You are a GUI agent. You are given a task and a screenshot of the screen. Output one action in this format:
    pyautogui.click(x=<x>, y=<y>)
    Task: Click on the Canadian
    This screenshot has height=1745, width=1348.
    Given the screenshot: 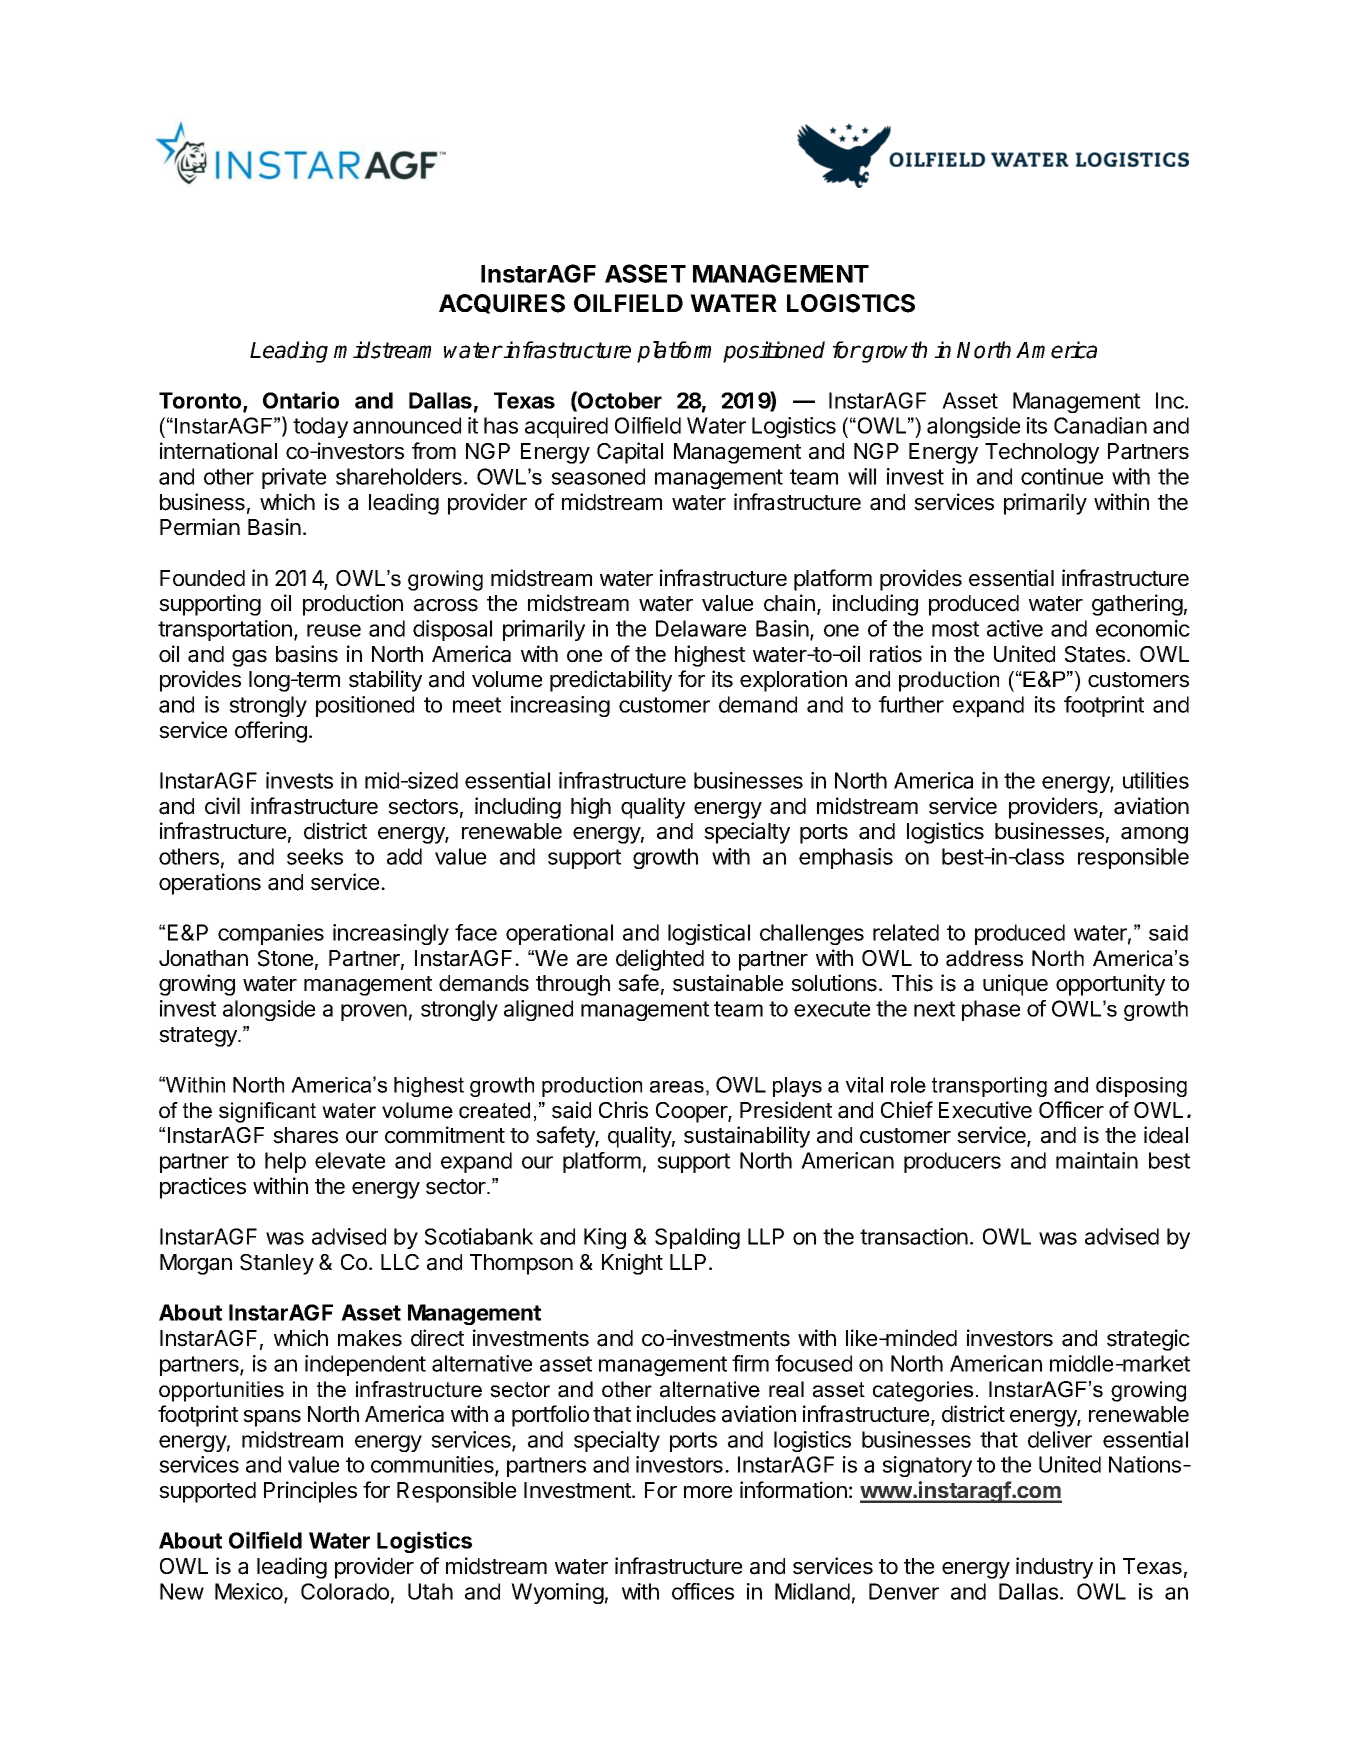 What is the action you would take?
    pyautogui.click(x=1100, y=425)
